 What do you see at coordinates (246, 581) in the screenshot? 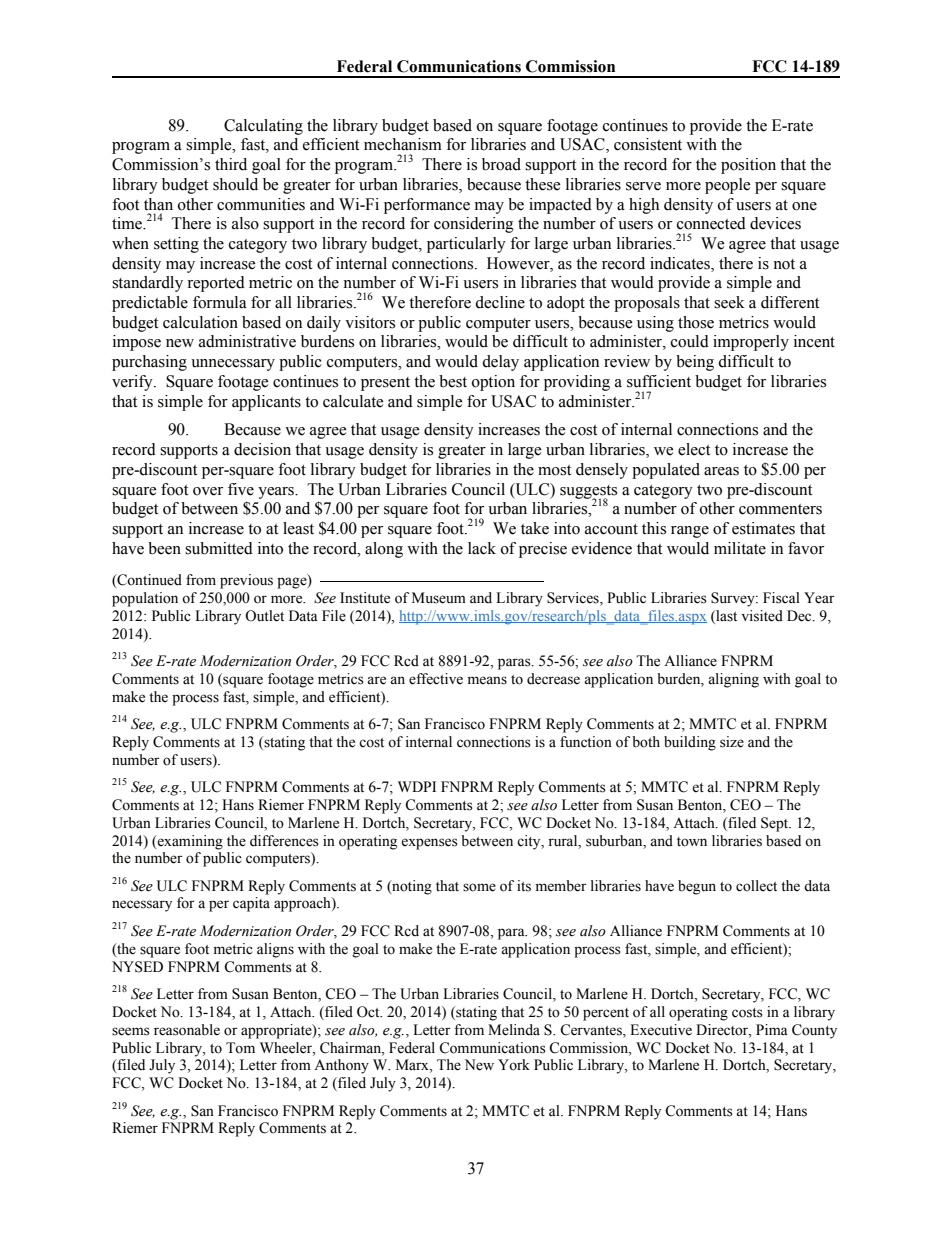
I see `previous` at bounding box center [246, 581].
